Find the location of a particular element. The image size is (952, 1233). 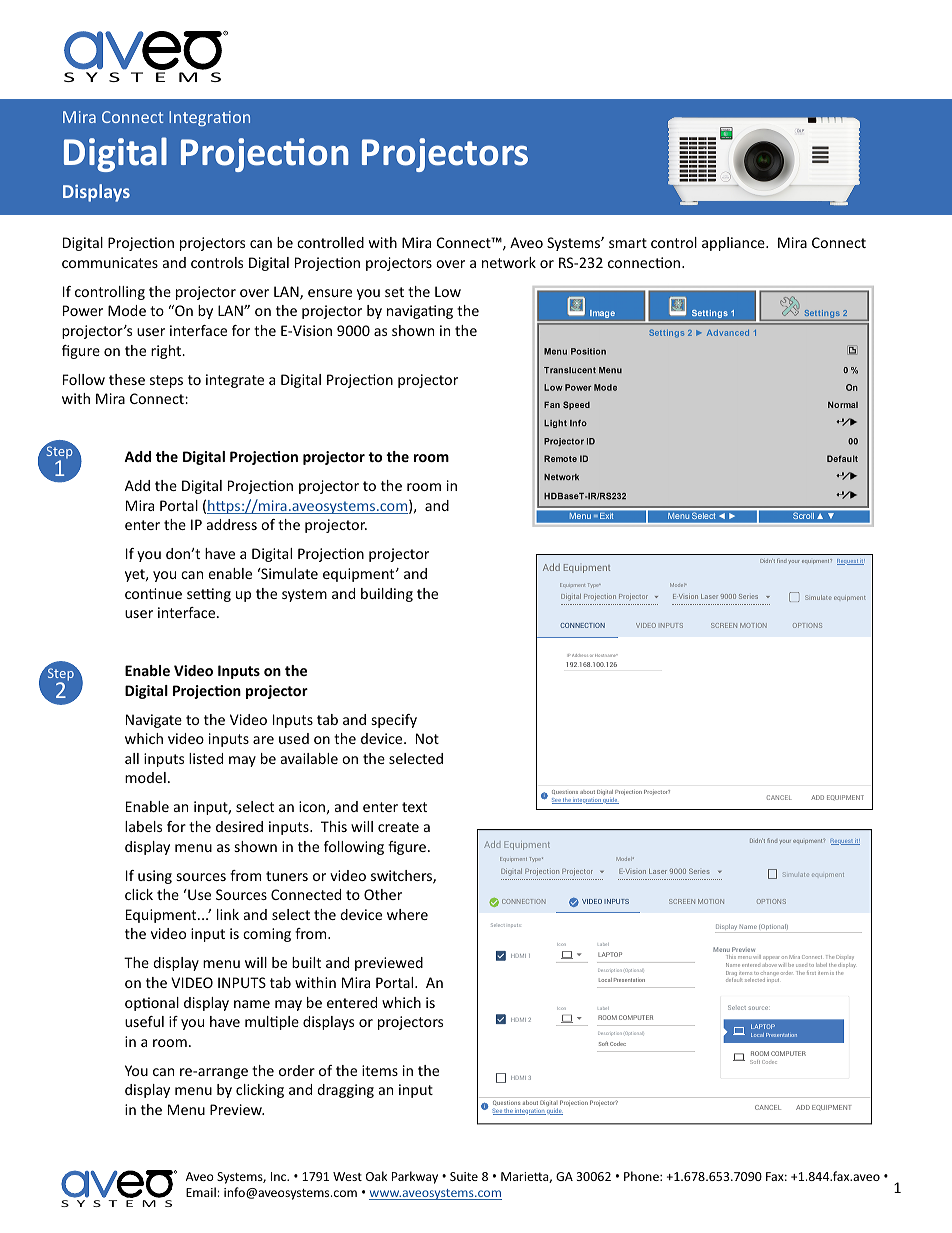

navigating is located at coordinates (420, 312).
